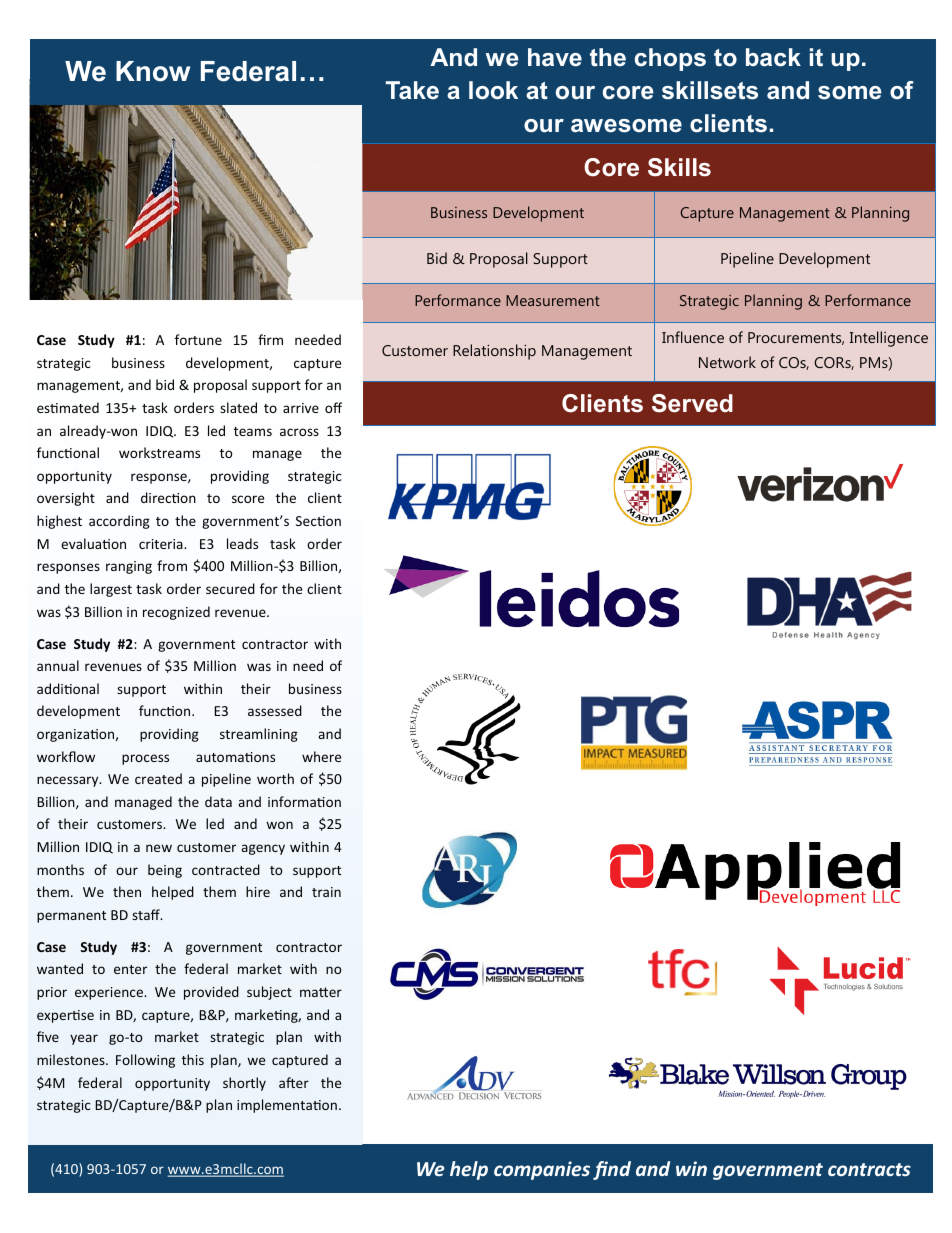 Image resolution: width=952 pixels, height=1233 pixels. Describe the element at coordinates (773, 57) in the screenshot. I see `back` at that location.
